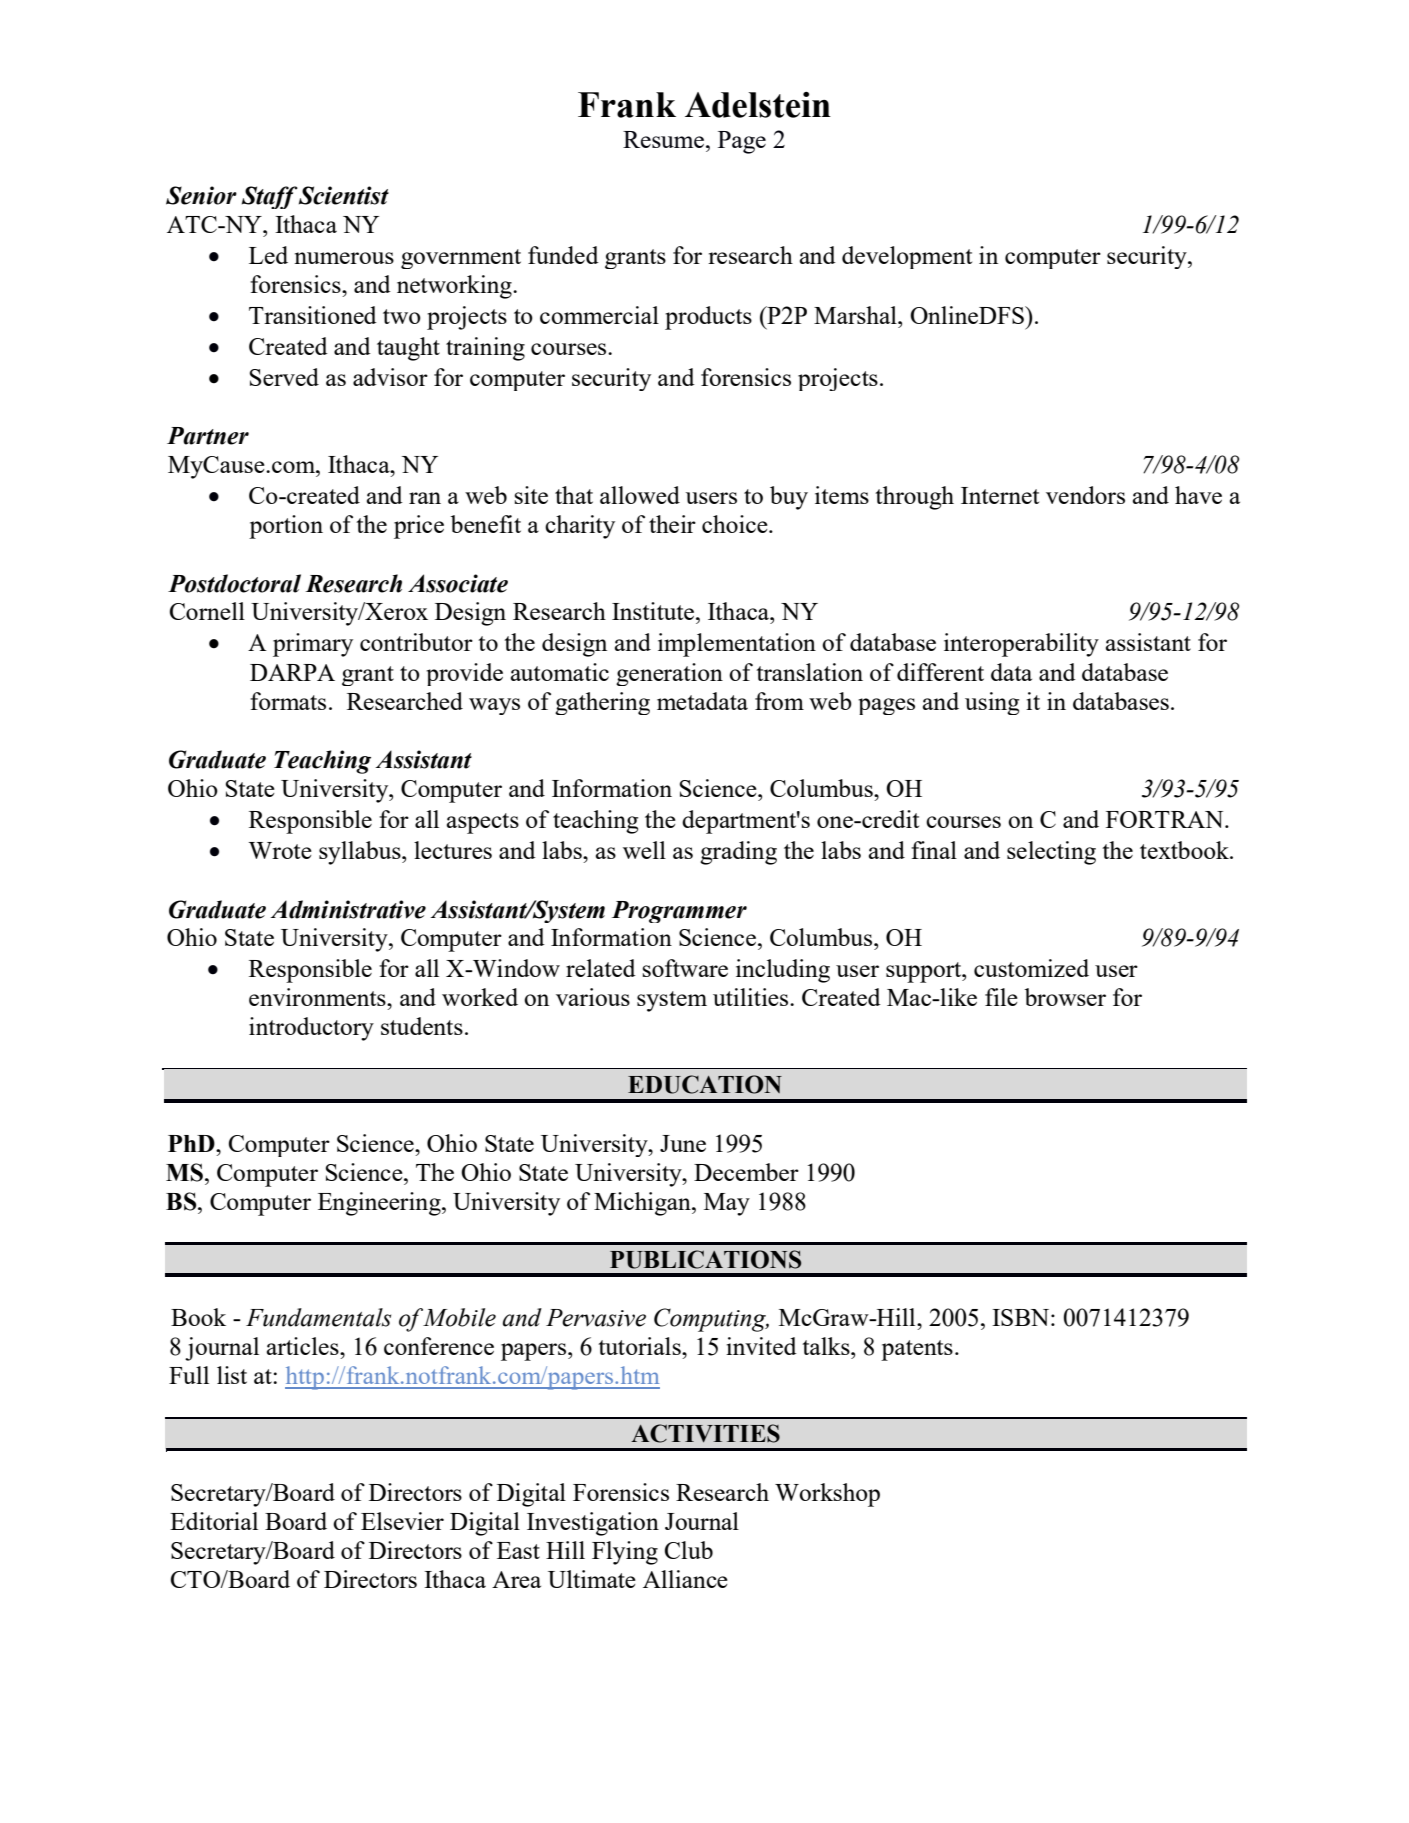 The image size is (1409, 1823). Describe the element at coordinates (286, 527) in the screenshot. I see `portion` at that location.
